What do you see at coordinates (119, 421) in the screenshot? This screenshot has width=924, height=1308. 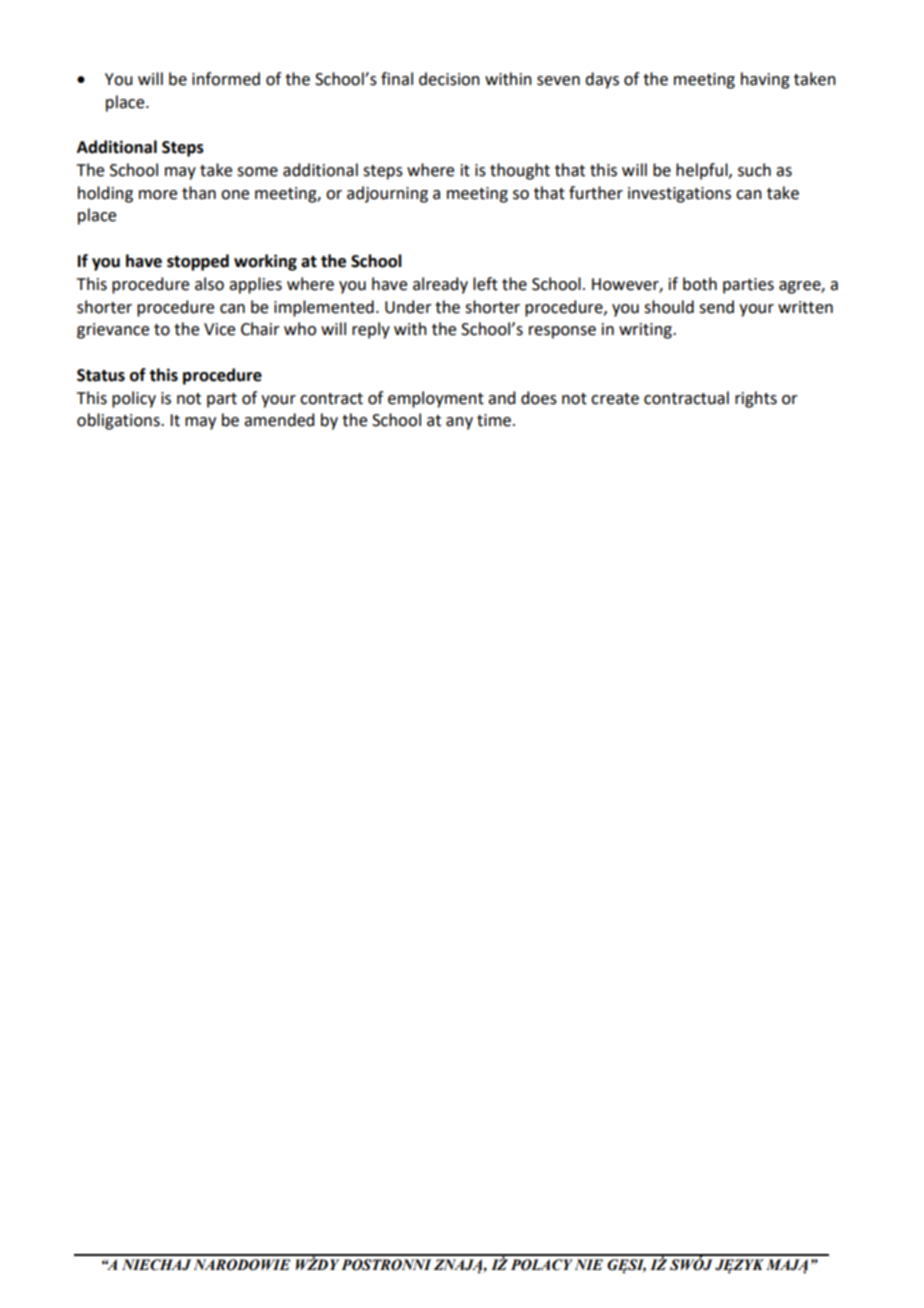 I see `obligations` at bounding box center [119, 421].
